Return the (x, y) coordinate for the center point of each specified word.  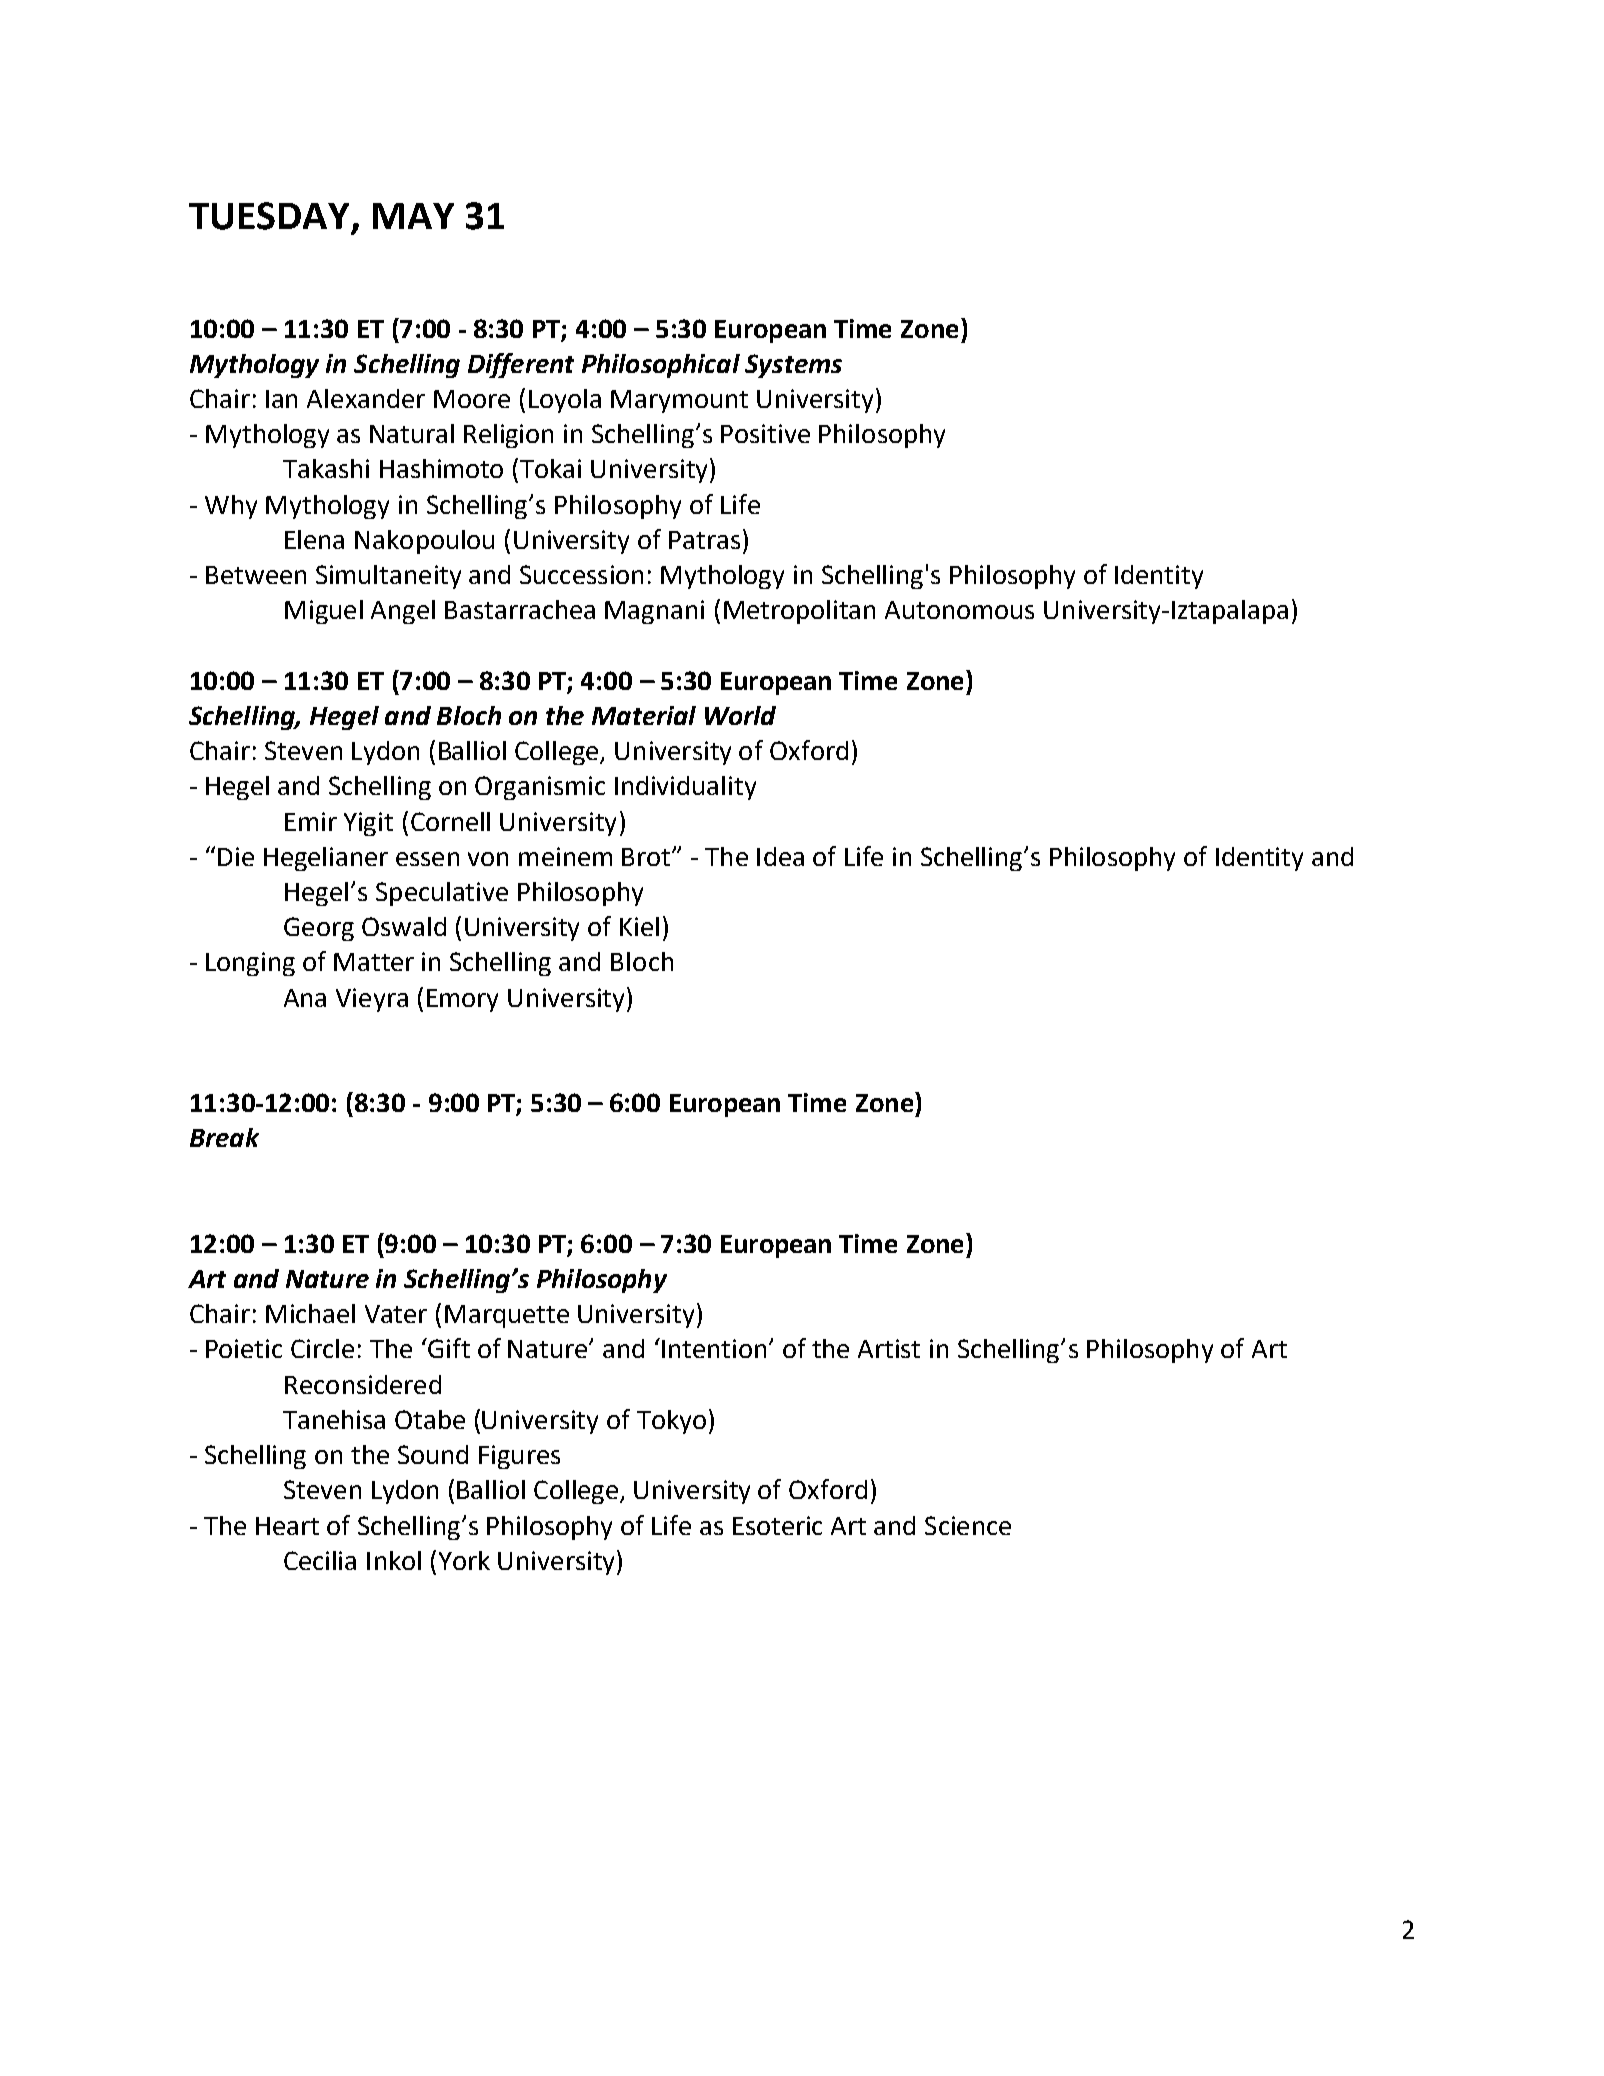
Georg (319, 929)
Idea (780, 856)
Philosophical (661, 366)
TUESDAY (271, 217)
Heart (287, 1526)
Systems (793, 366)
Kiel (639, 926)
